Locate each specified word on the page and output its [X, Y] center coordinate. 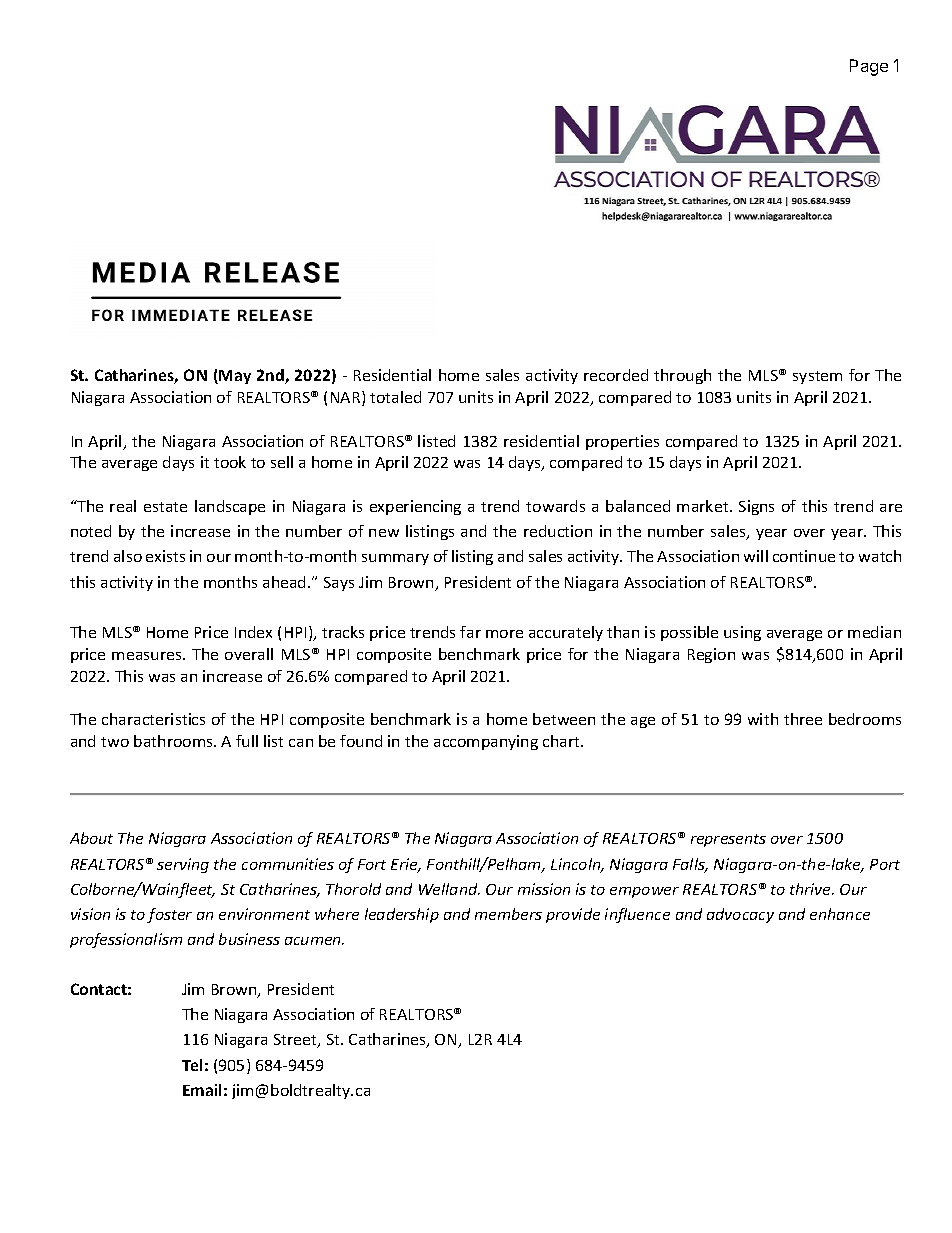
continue [804, 556]
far [470, 632]
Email [202, 1090]
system [817, 377]
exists [165, 556]
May [235, 377]
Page [869, 67]
